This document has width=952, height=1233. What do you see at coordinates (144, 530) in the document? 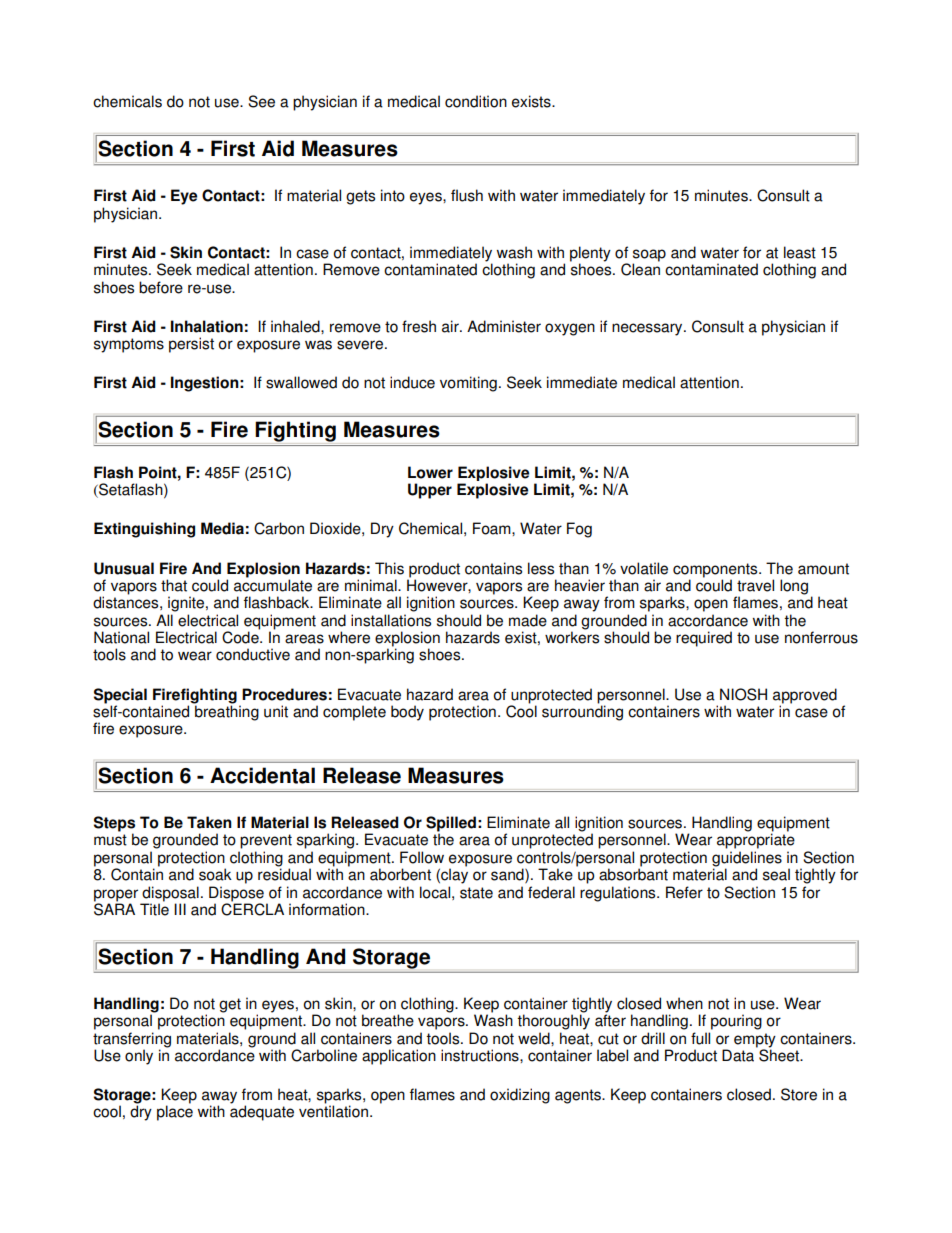
I see `Extinguishing` at bounding box center [144, 530].
